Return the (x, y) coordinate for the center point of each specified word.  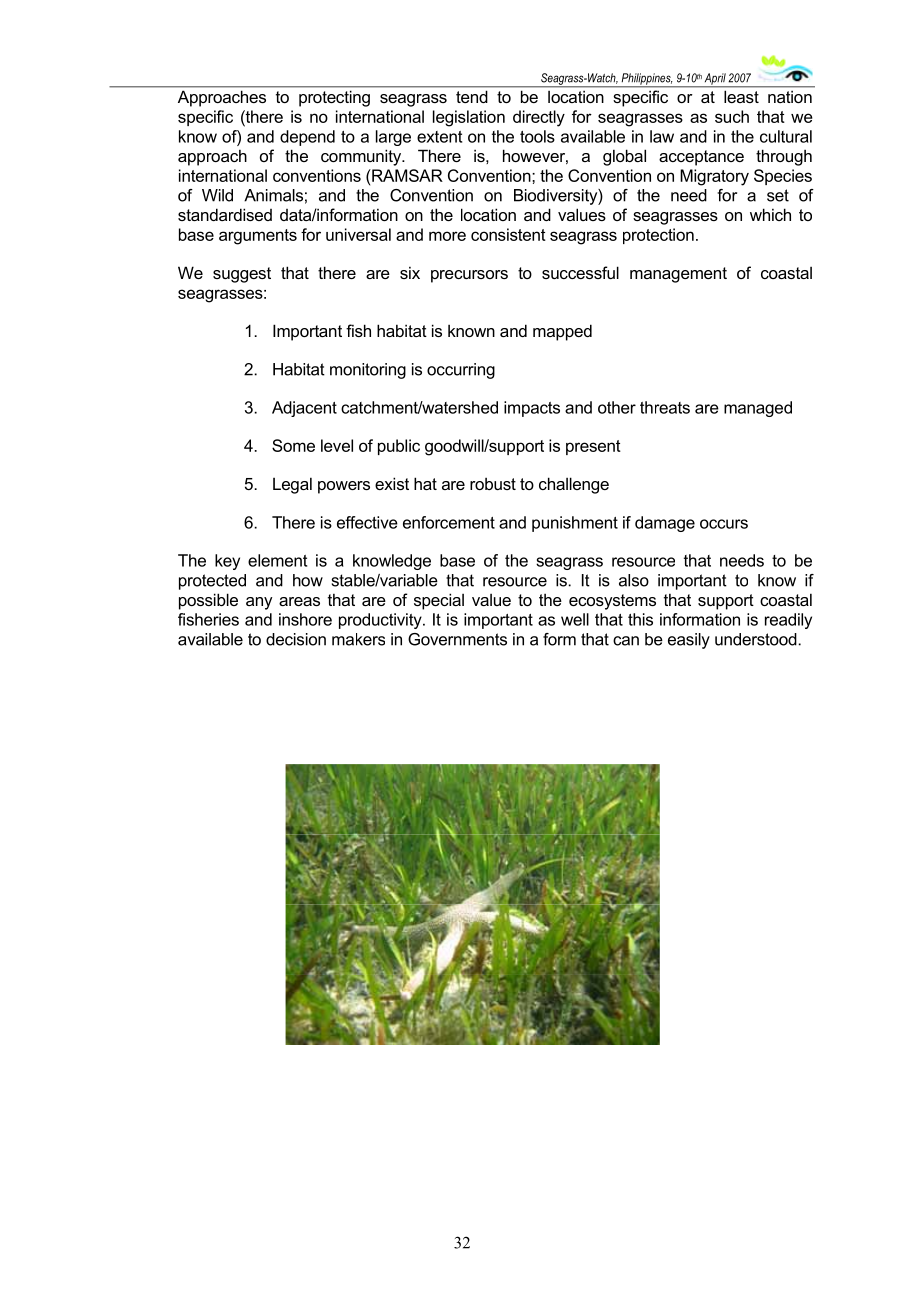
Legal (292, 485)
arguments (258, 237)
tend (471, 97)
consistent (508, 234)
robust (493, 484)
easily (689, 641)
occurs (724, 524)
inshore (305, 619)
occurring (461, 371)
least (741, 97)
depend (307, 138)
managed (758, 409)
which (770, 214)
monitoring (368, 371)
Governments (457, 639)
